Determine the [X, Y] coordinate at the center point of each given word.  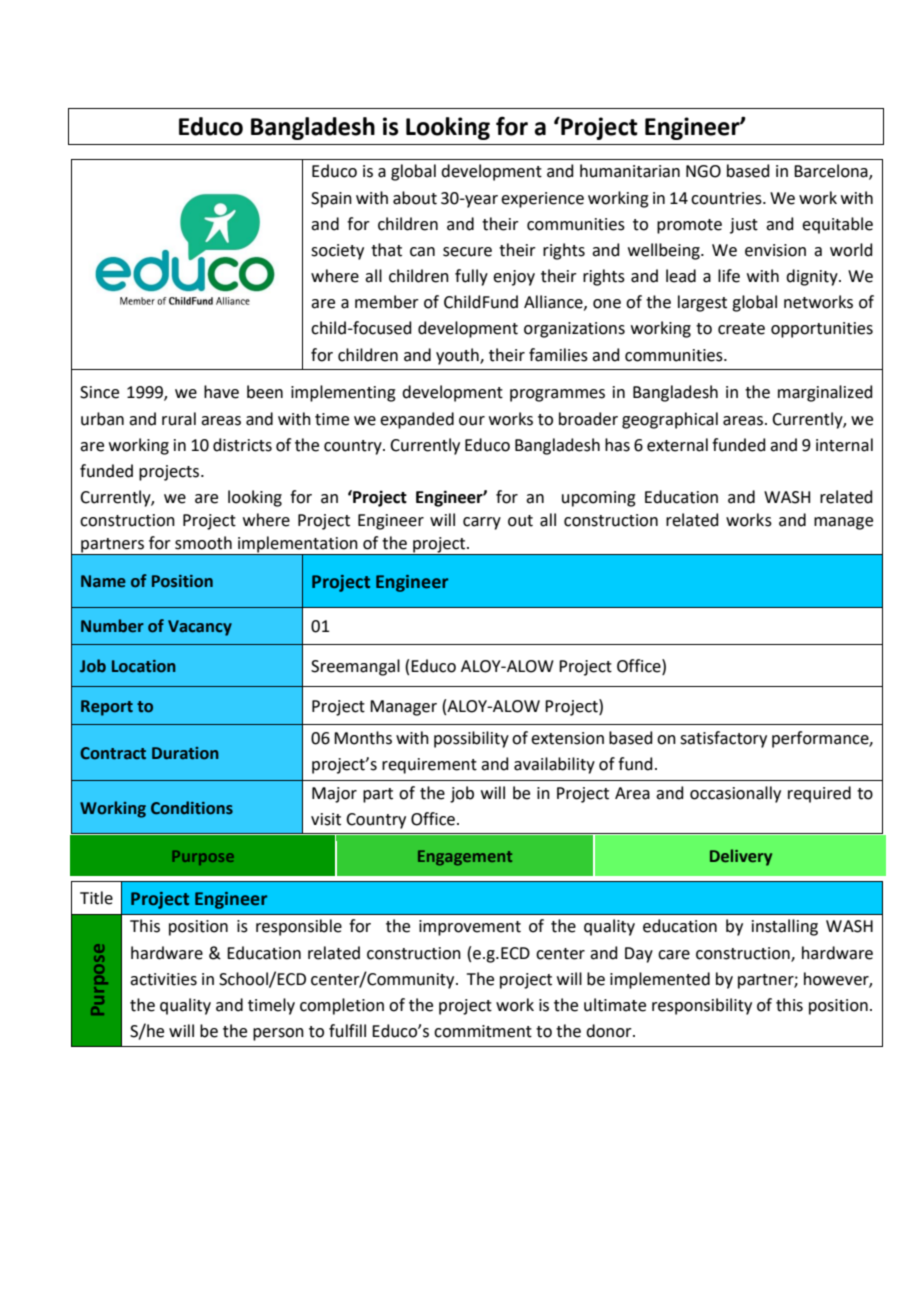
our [472, 421]
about [415, 198]
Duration [185, 753]
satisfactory [723, 739]
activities [163, 979]
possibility [471, 739]
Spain [331, 200]
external [677, 445]
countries [727, 198]
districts [242, 445]
